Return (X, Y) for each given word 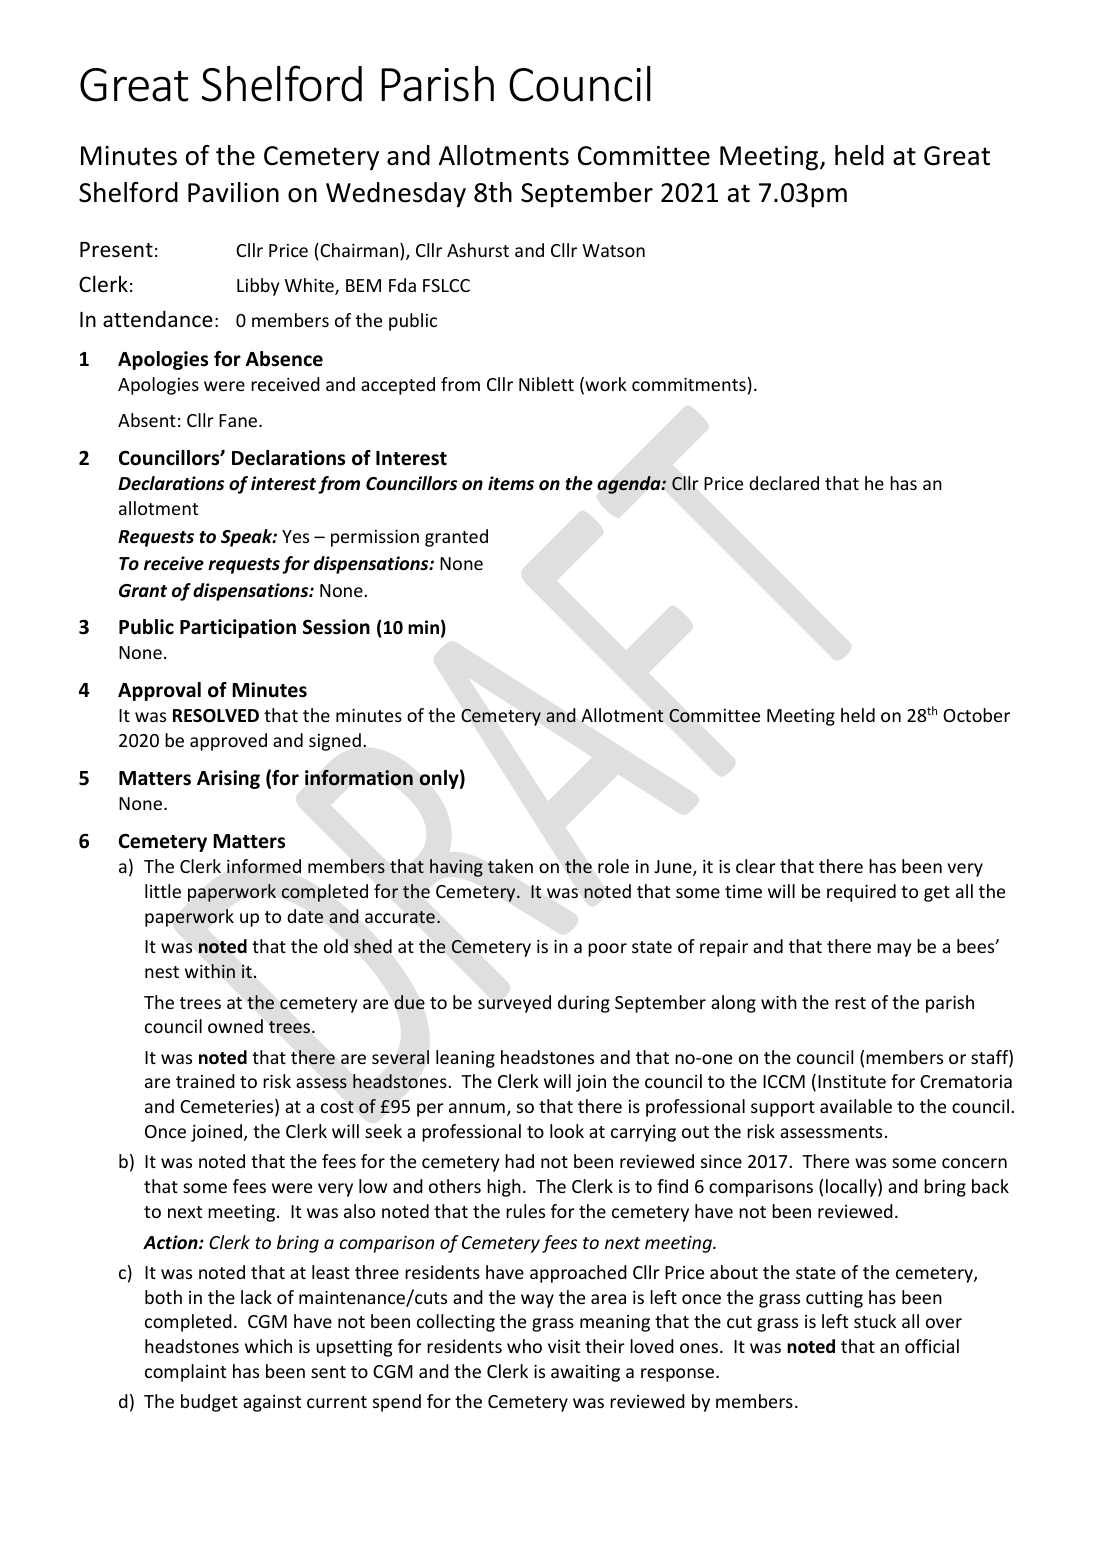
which (268, 1346)
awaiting (585, 1373)
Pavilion (233, 192)
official (932, 1346)
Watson (613, 250)
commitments (689, 384)
